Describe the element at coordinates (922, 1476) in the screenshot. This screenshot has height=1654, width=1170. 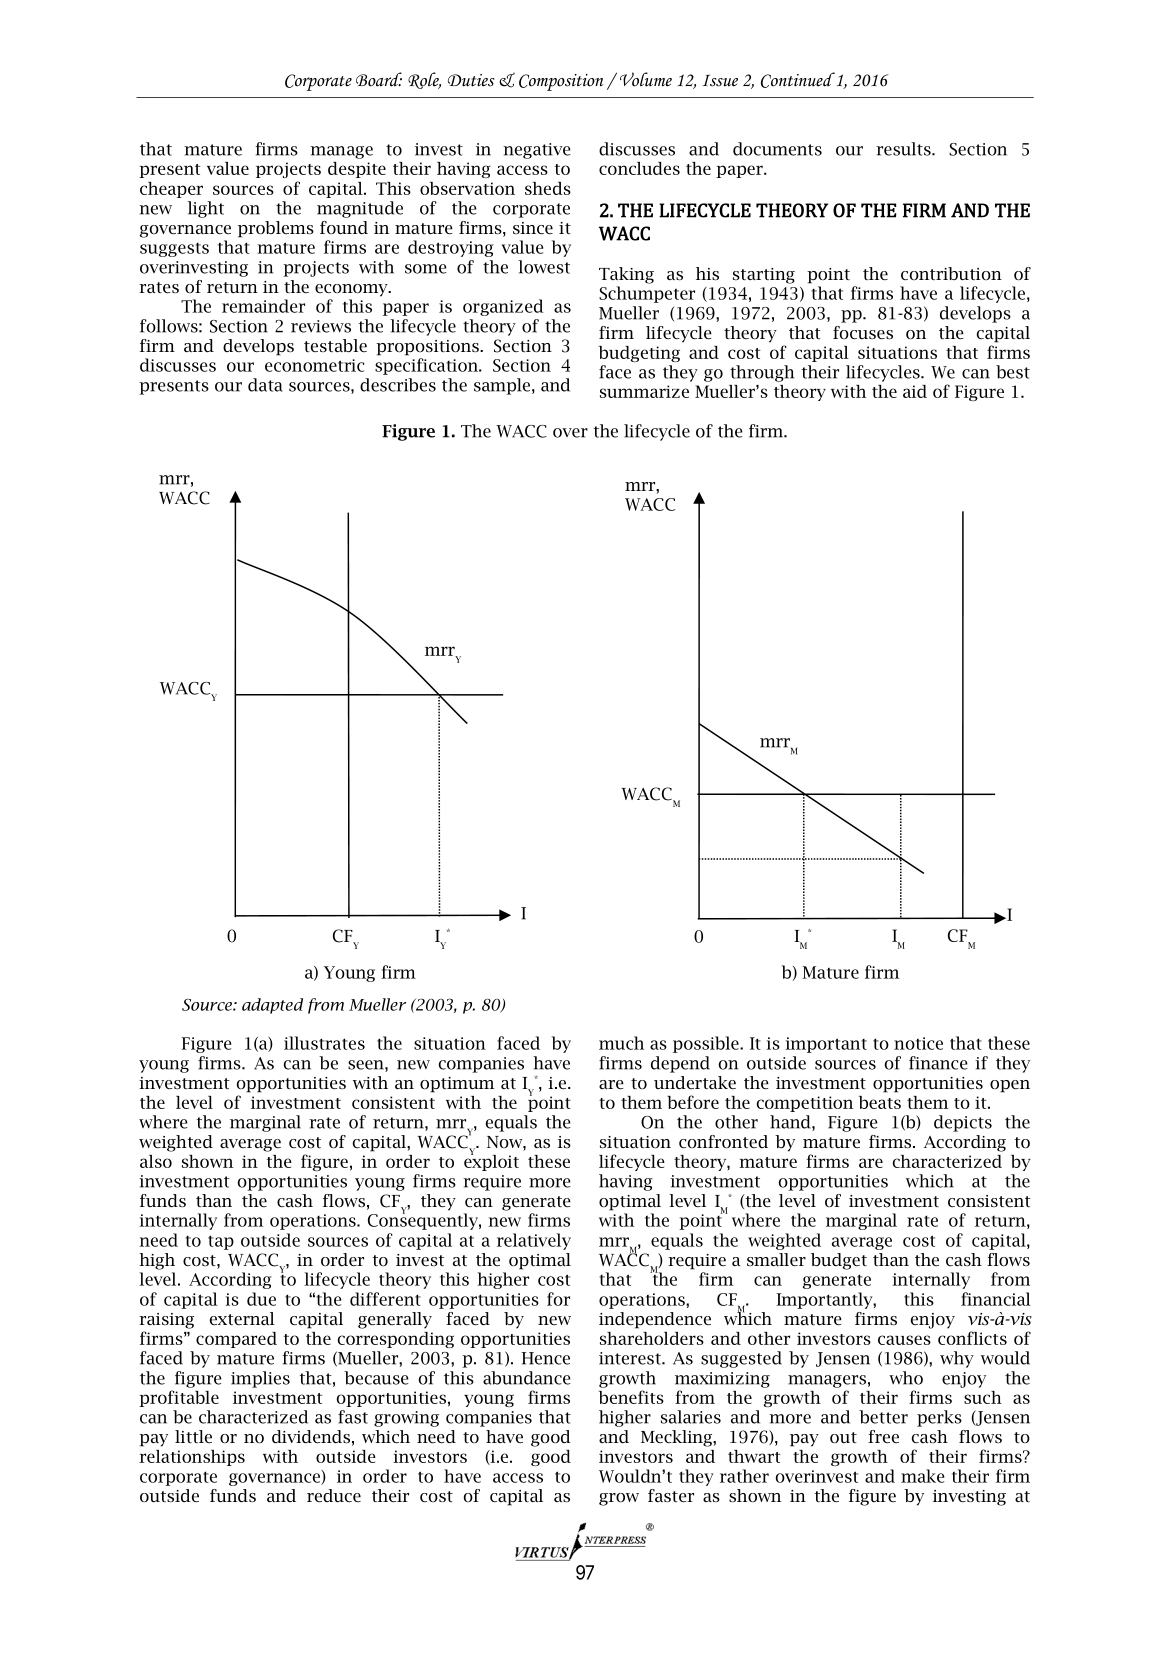
I see `make` at that location.
